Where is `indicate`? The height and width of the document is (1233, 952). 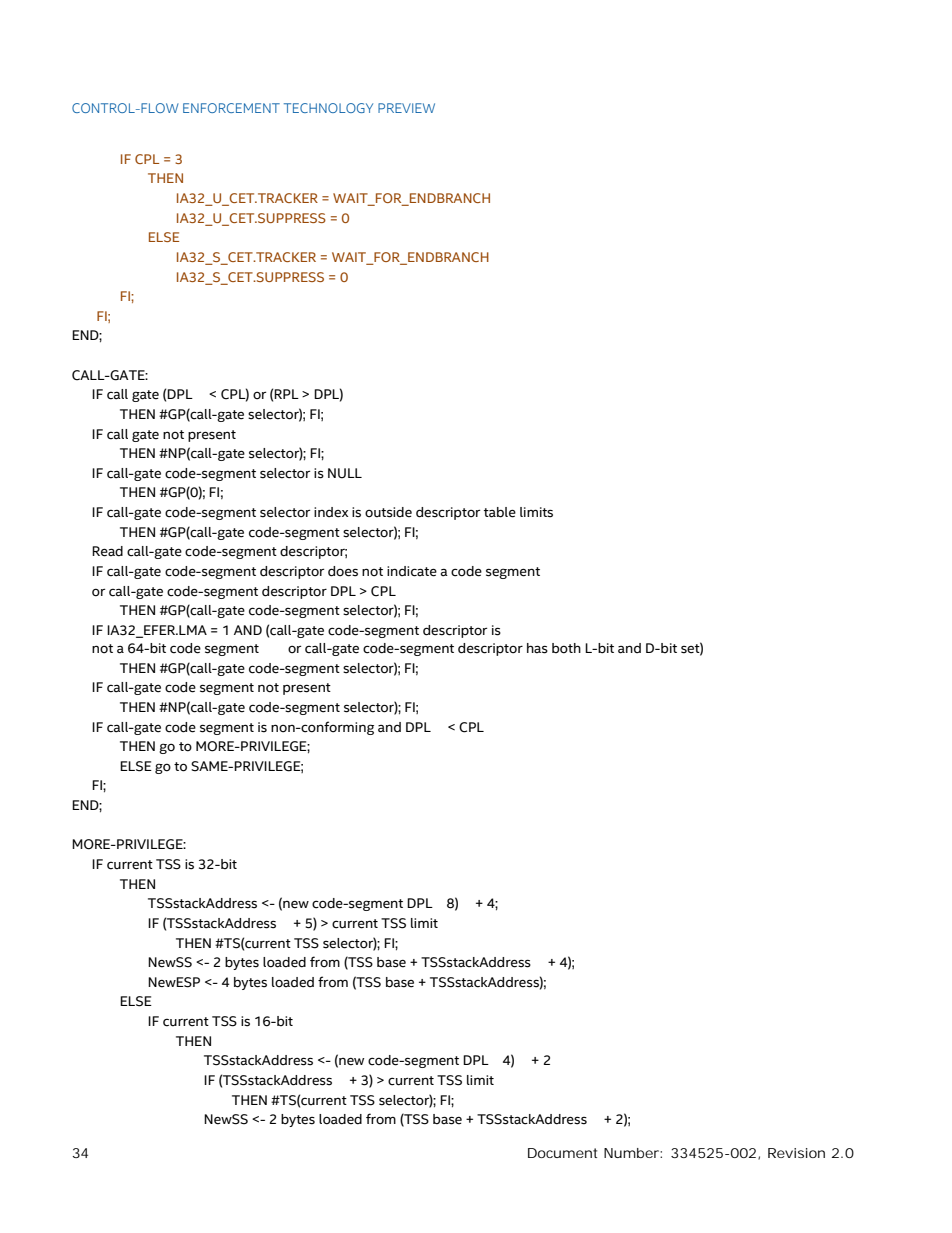
indicate is located at coordinates (412, 571).
